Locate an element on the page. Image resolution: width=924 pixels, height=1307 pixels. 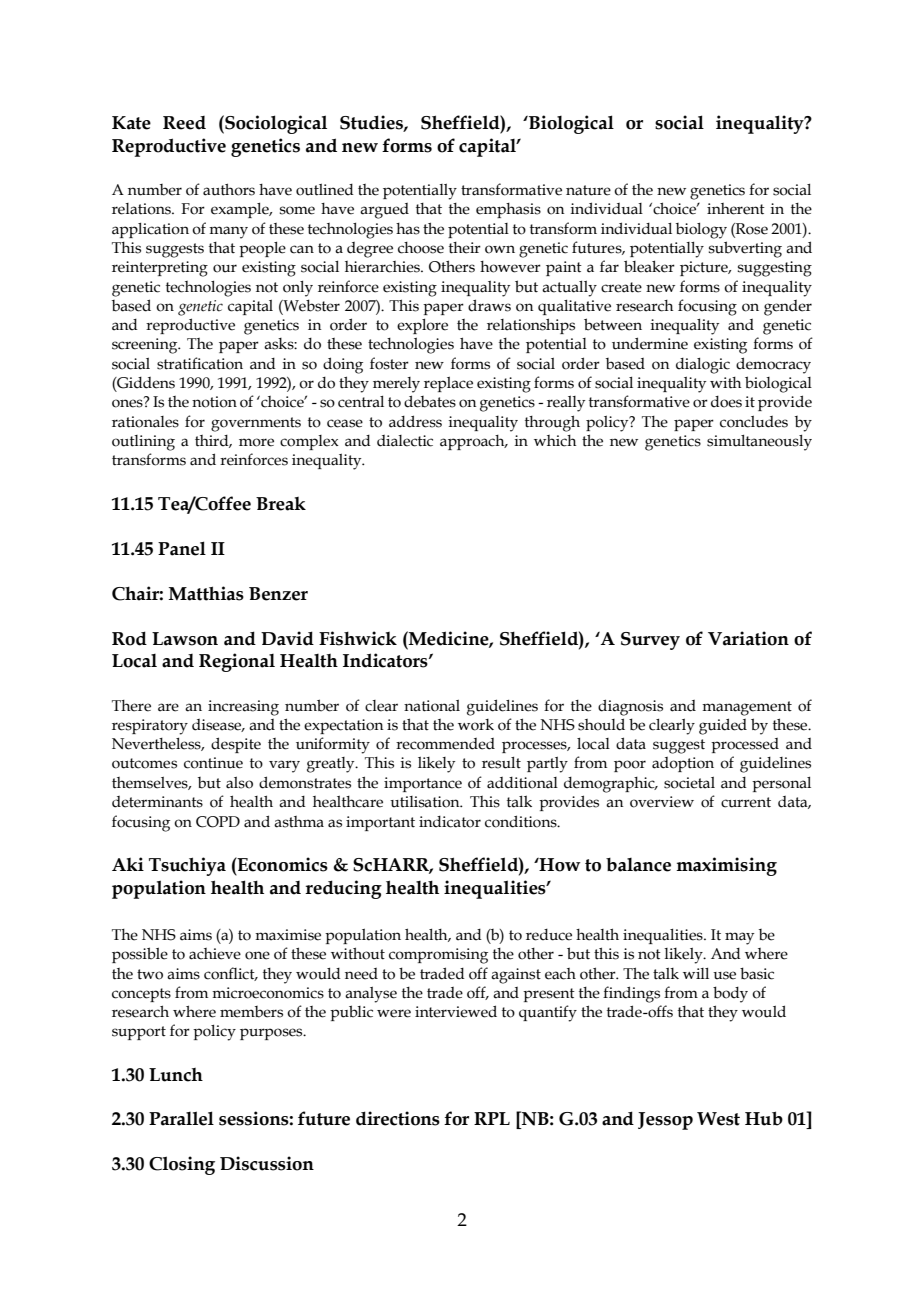
emphasis is located at coordinates (508, 210).
